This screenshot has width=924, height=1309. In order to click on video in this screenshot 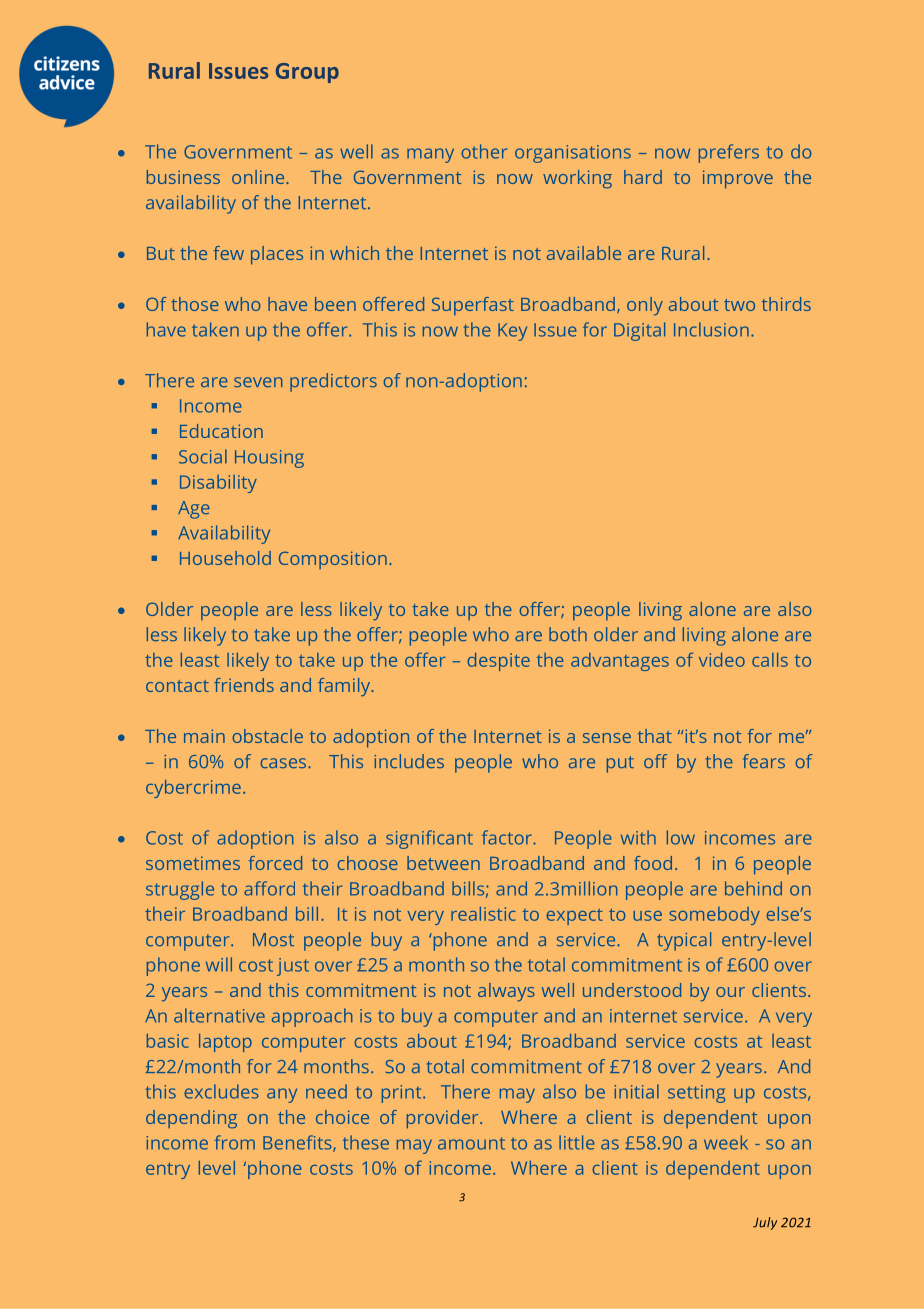, I will do `click(722, 660)`.
